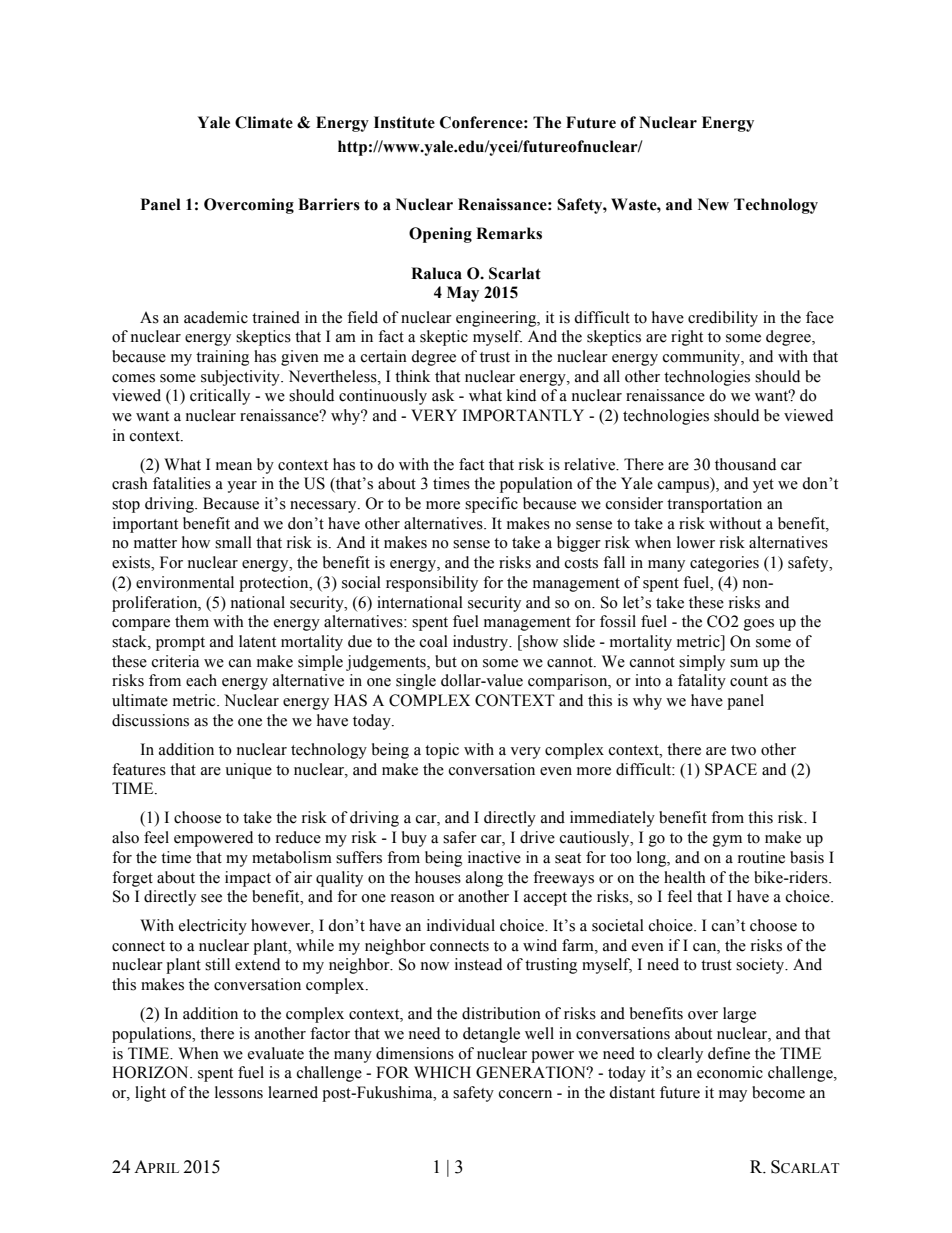  I want to click on Institute, so click(404, 122).
